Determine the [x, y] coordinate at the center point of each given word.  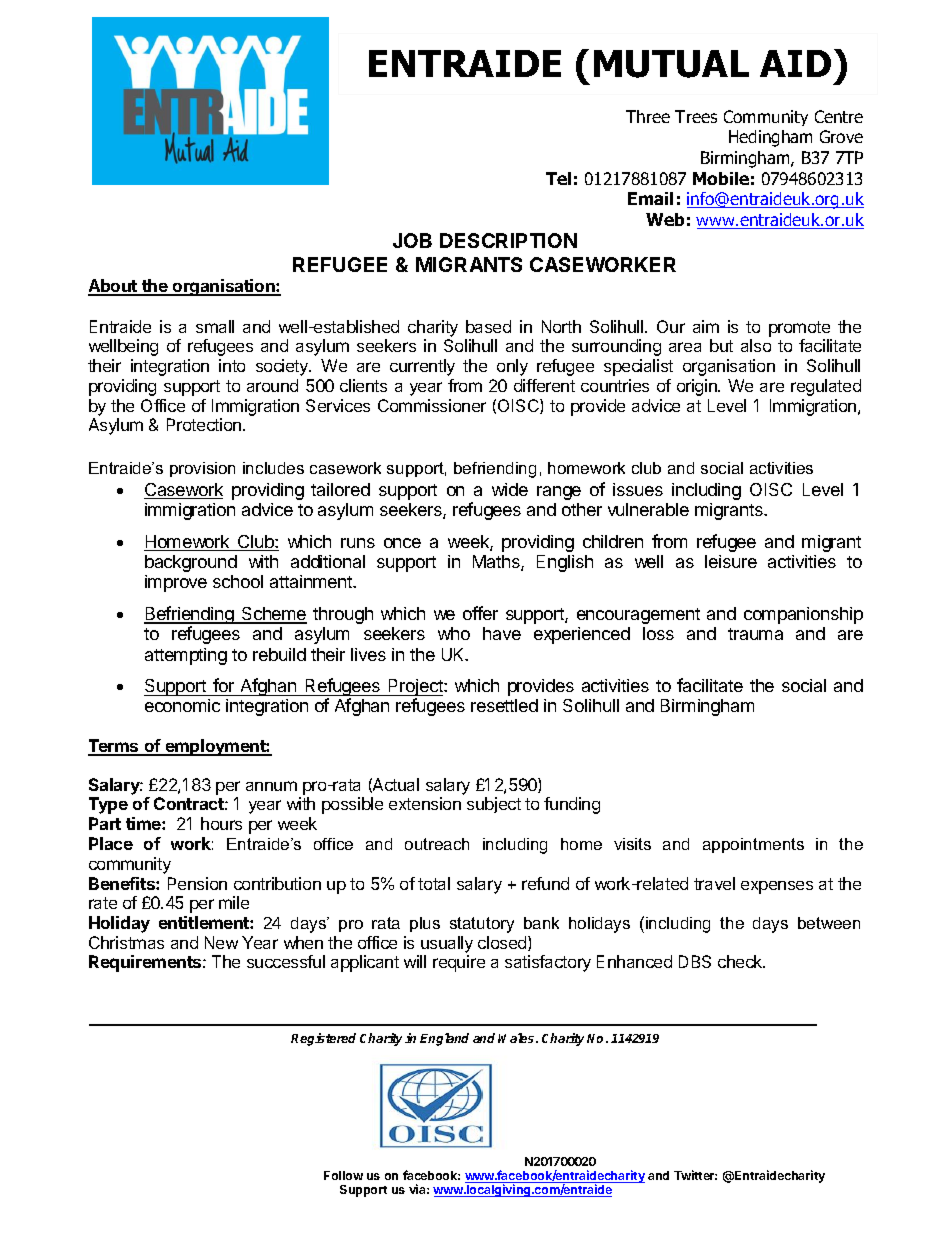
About [113, 287]
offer [480, 613]
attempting [186, 656]
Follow [343, 1175]
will [415, 961]
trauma [755, 634]
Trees [696, 116]
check [741, 961]
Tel [558, 178]
